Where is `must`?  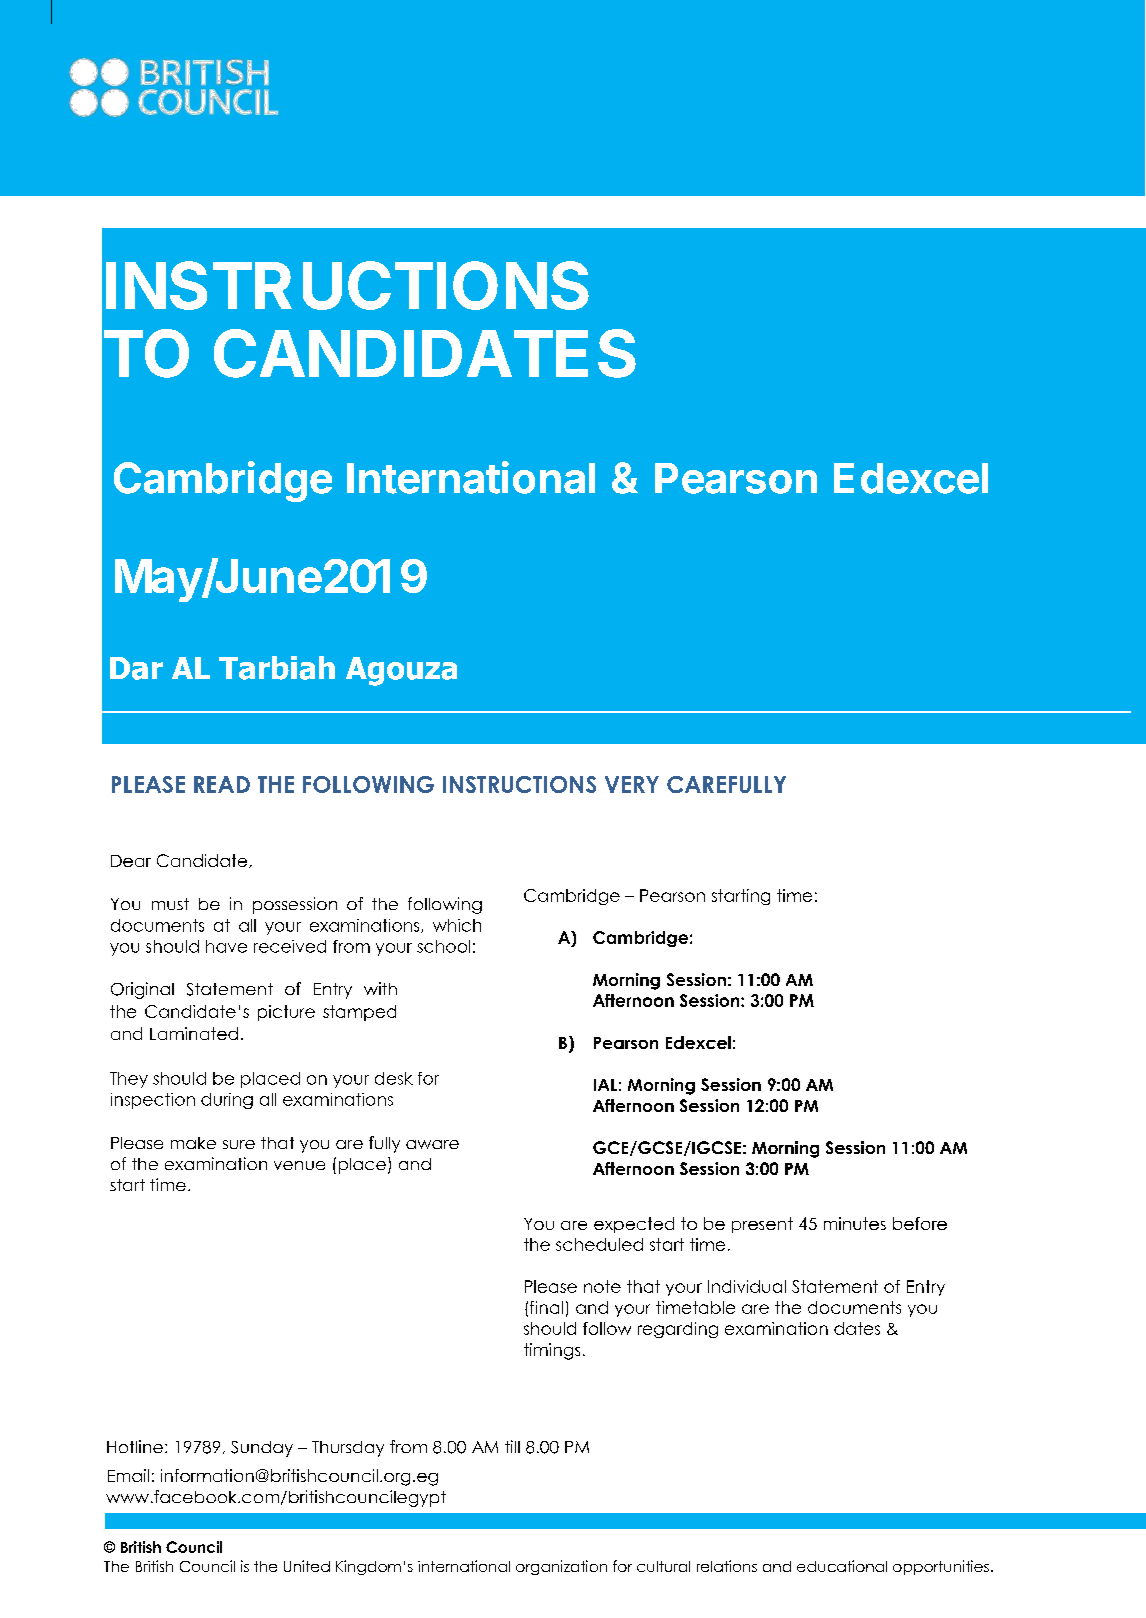
must is located at coordinates (170, 904).
